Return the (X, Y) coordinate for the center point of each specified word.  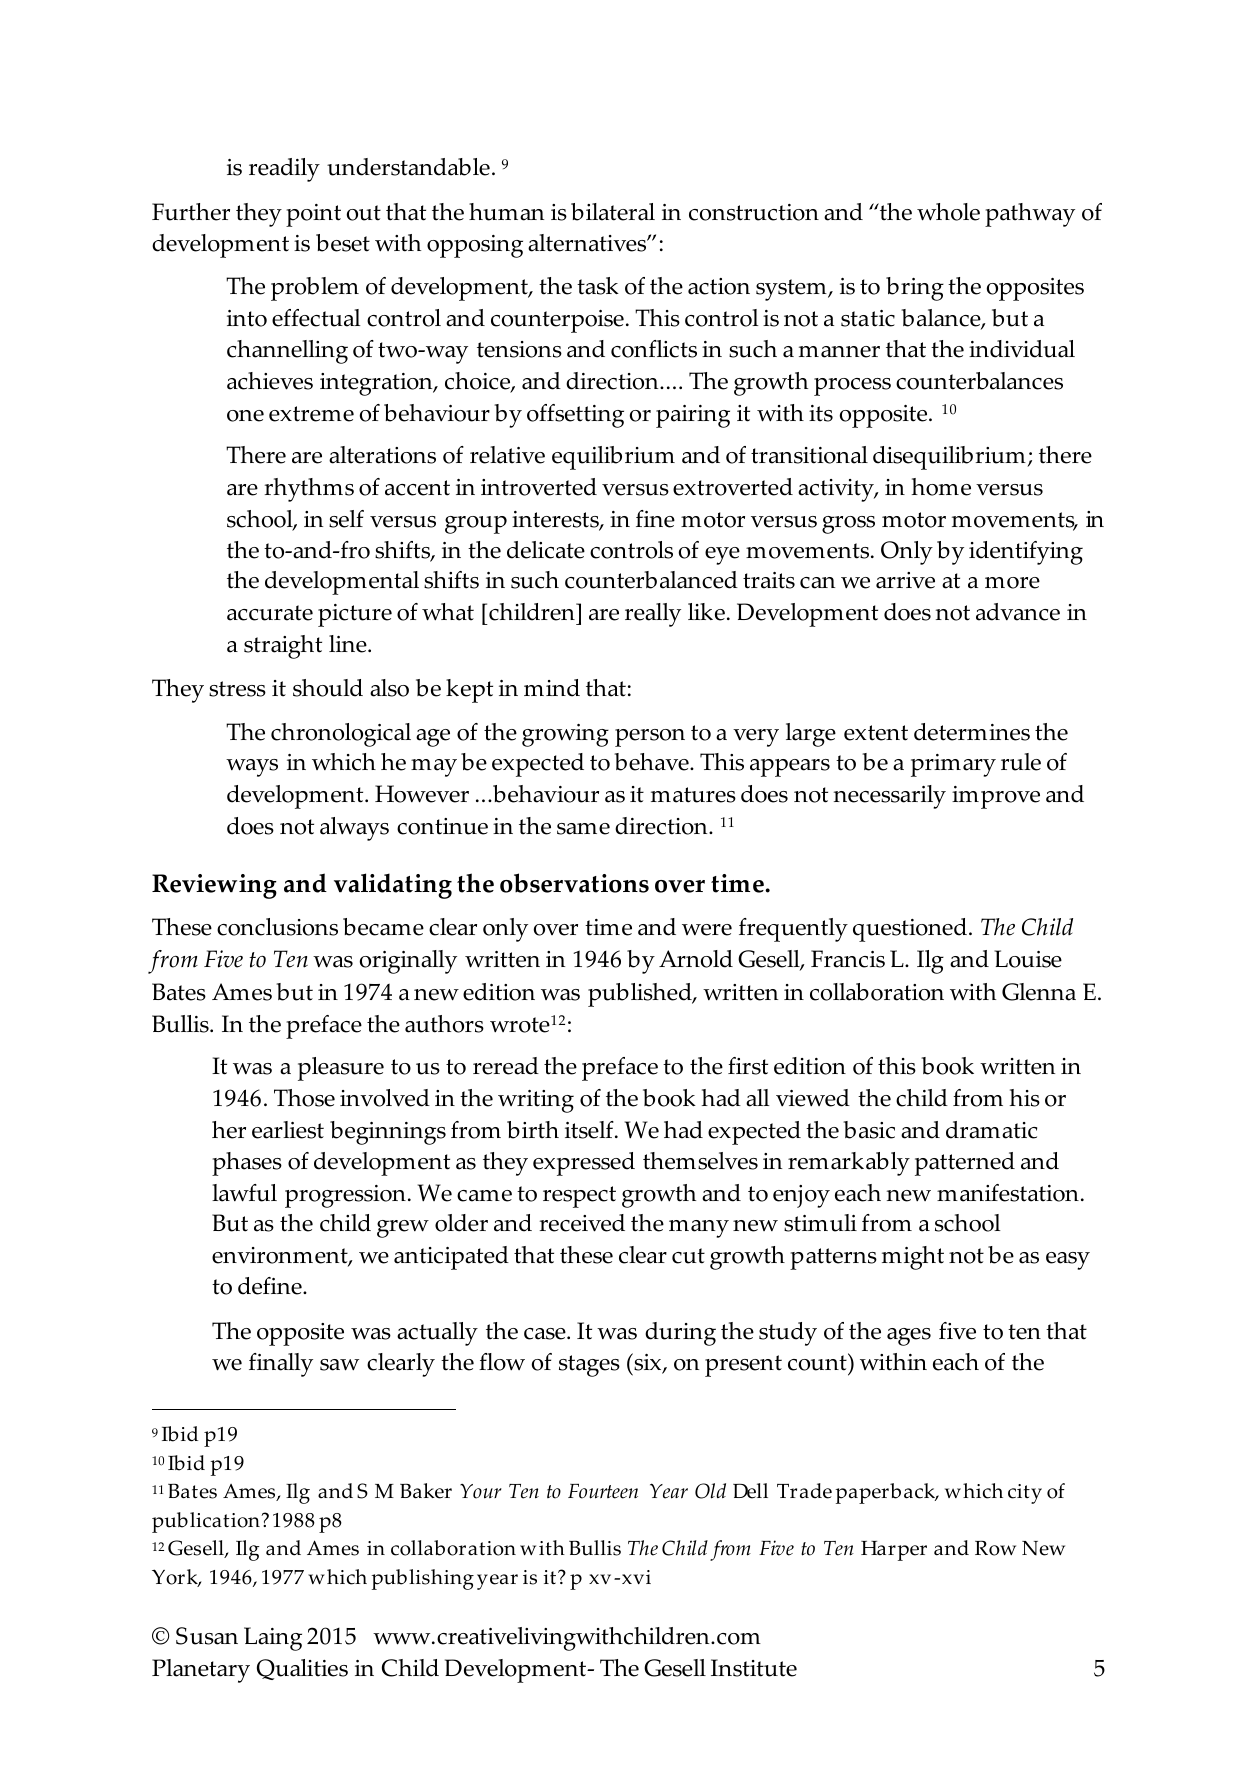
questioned (910, 930)
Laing (273, 1639)
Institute (754, 1668)
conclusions (277, 927)
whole (948, 212)
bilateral (613, 212)
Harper (894, 1551)
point (313, 215)
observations (574, 883)
